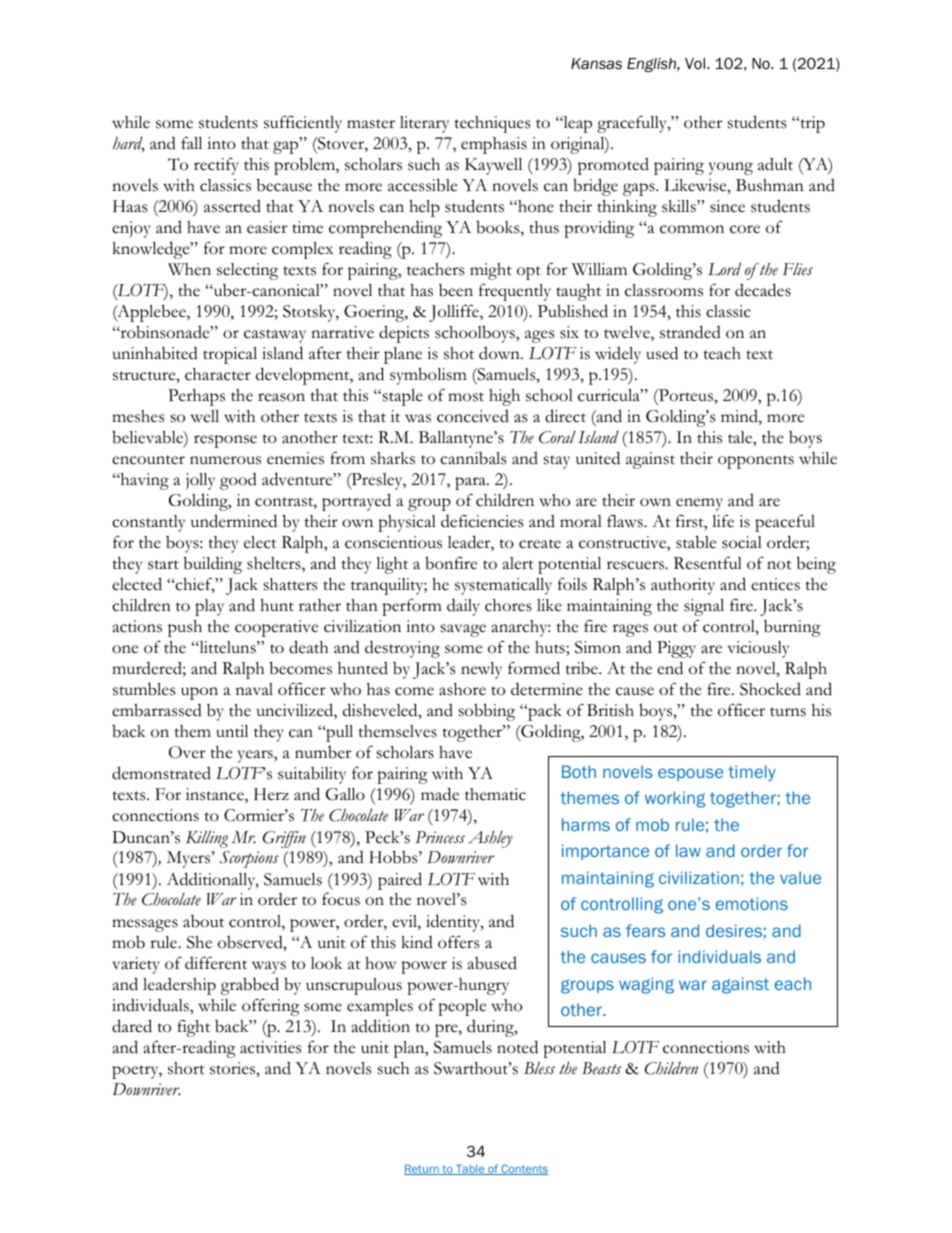 The width and height of the page is (952, 1233). Describe the element at coordinates (492, 124) in the page. I see `techniques` at that location.
